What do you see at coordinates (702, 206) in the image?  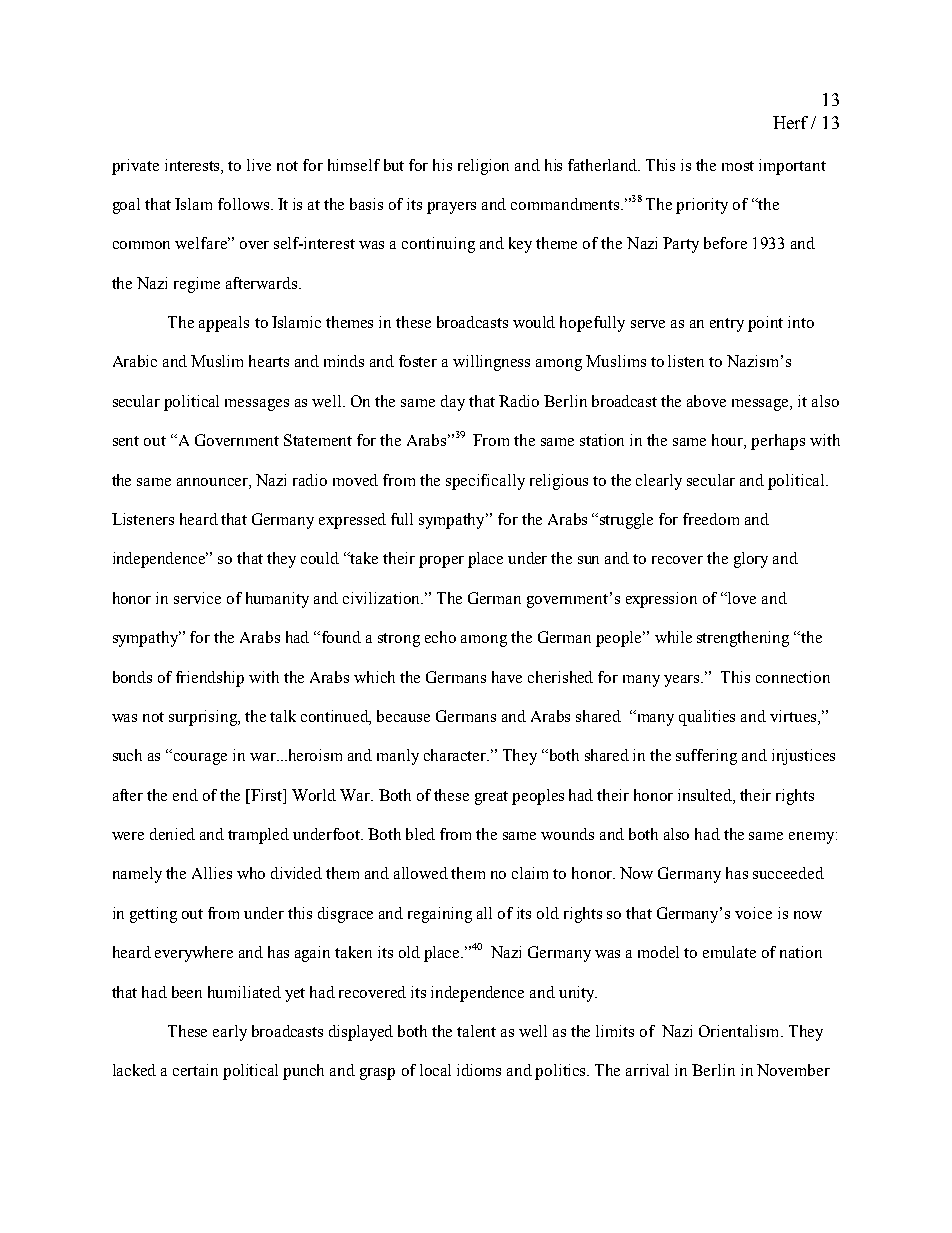 I see `priority` at bounding box center [702, 206].
